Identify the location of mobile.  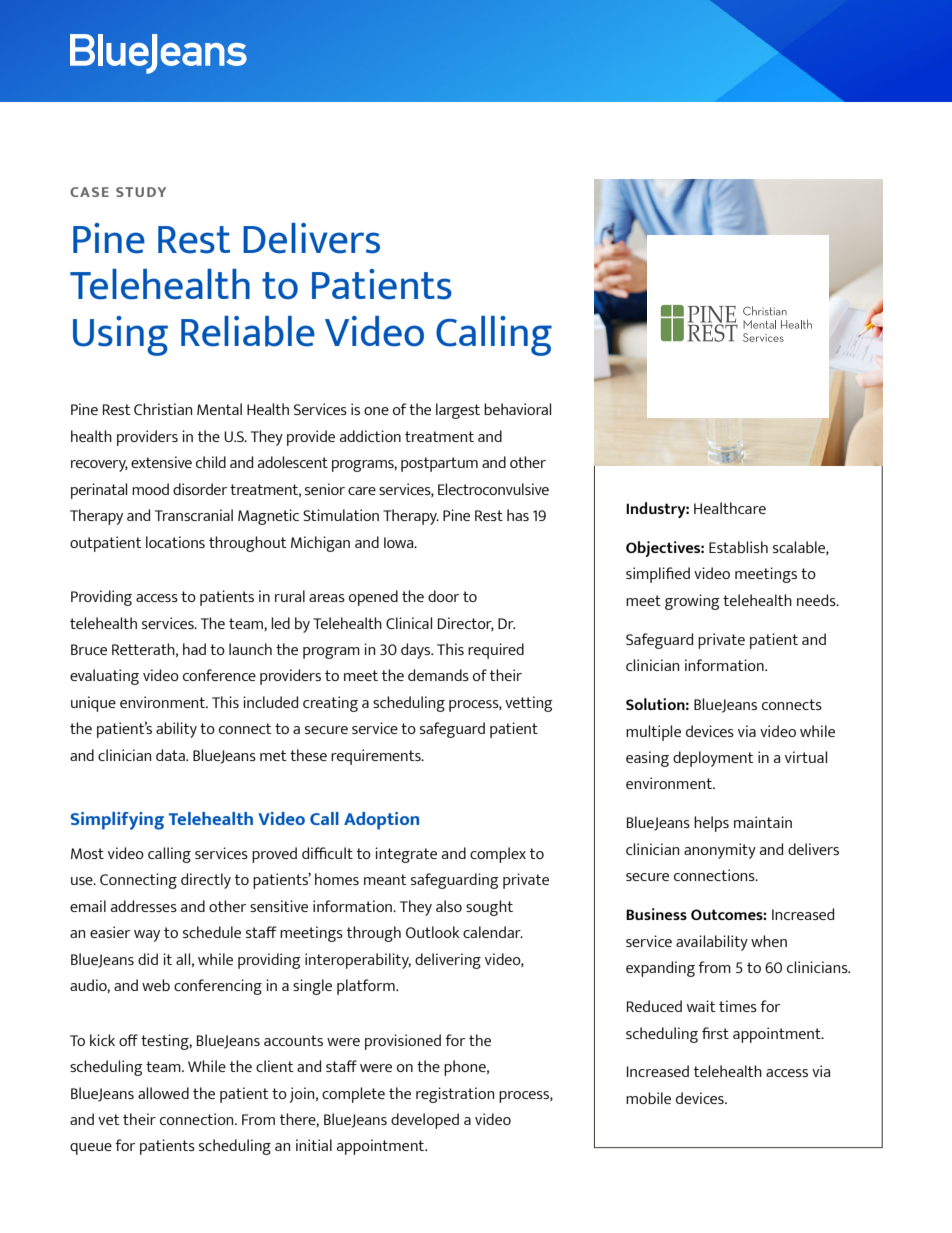
(648, 1098).
